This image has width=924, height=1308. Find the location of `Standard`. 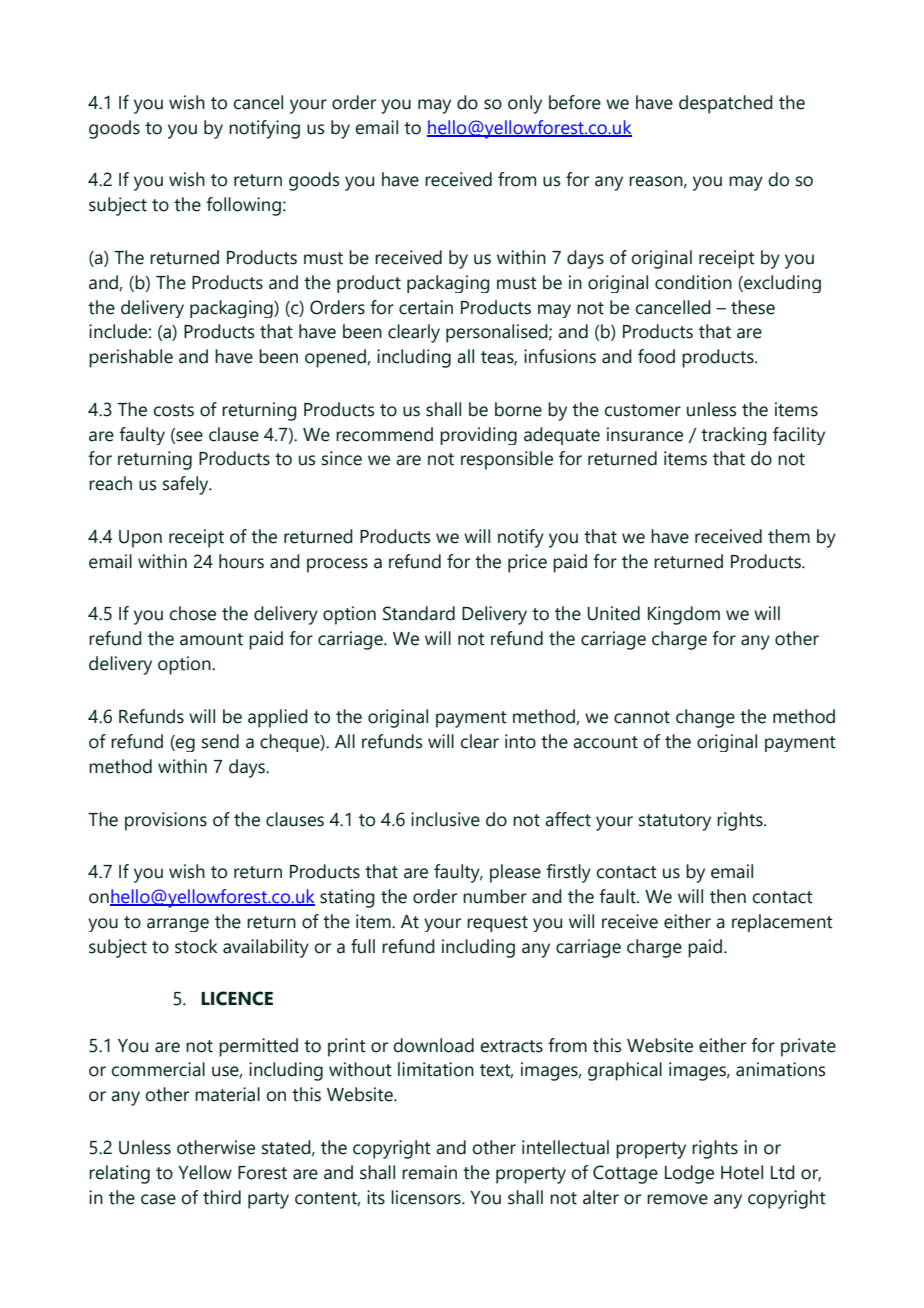

Standard is located at coordinates (419, 613).
